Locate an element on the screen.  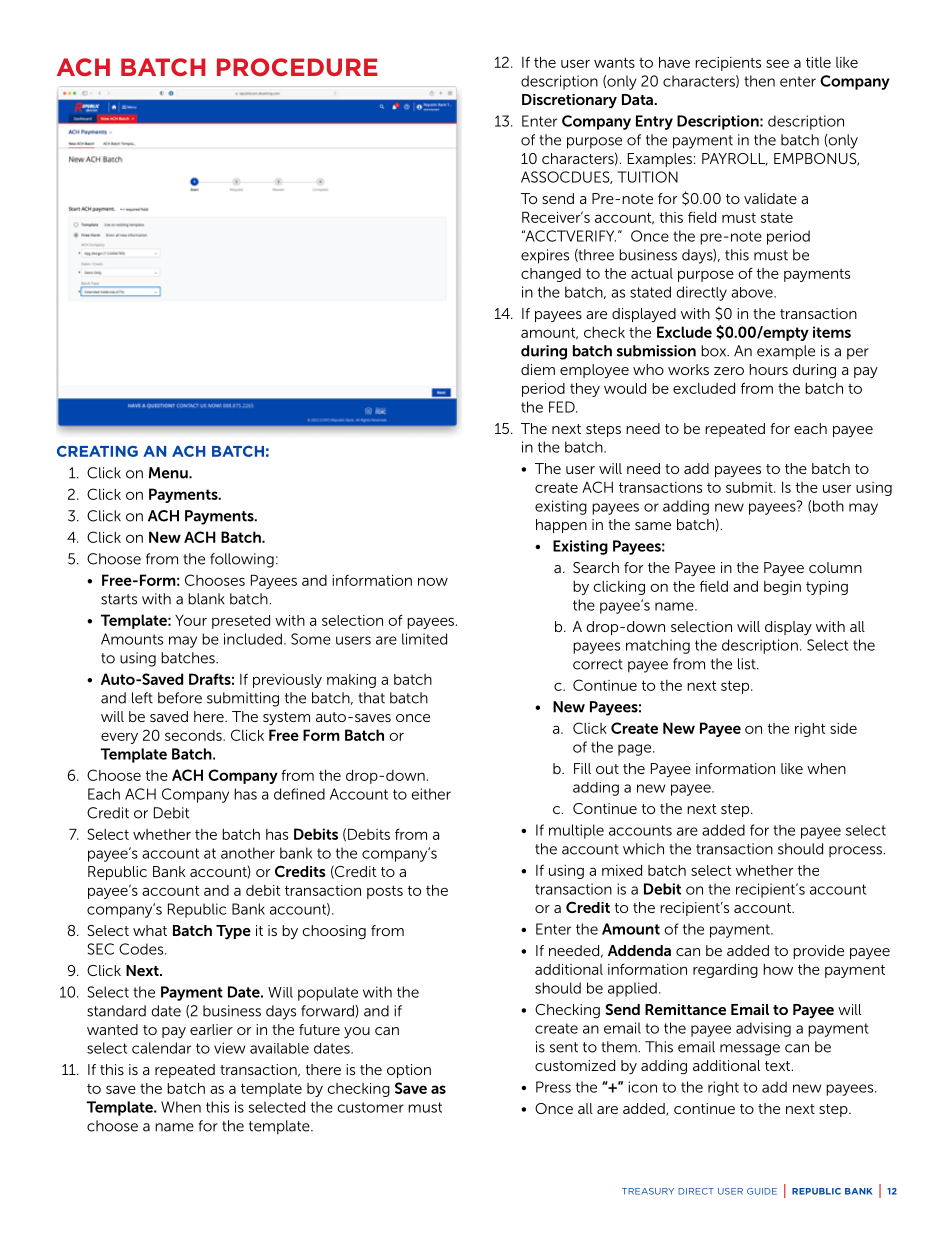
Discretionary is located at coordinates (569, 101).
